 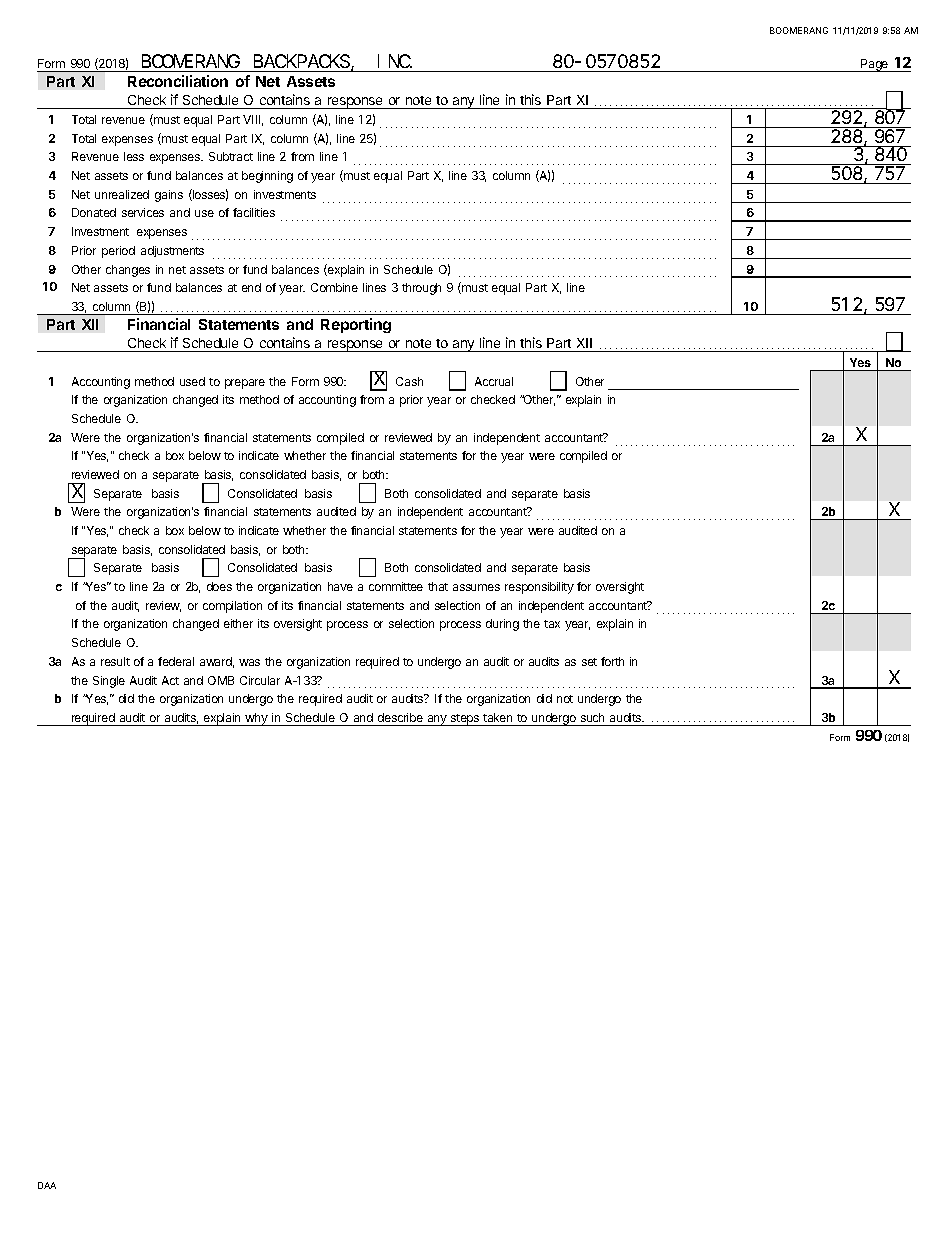 What do you see at coordinates (256, 719) in the screenshot?
I see `why` at bounding box center [256, 719].
